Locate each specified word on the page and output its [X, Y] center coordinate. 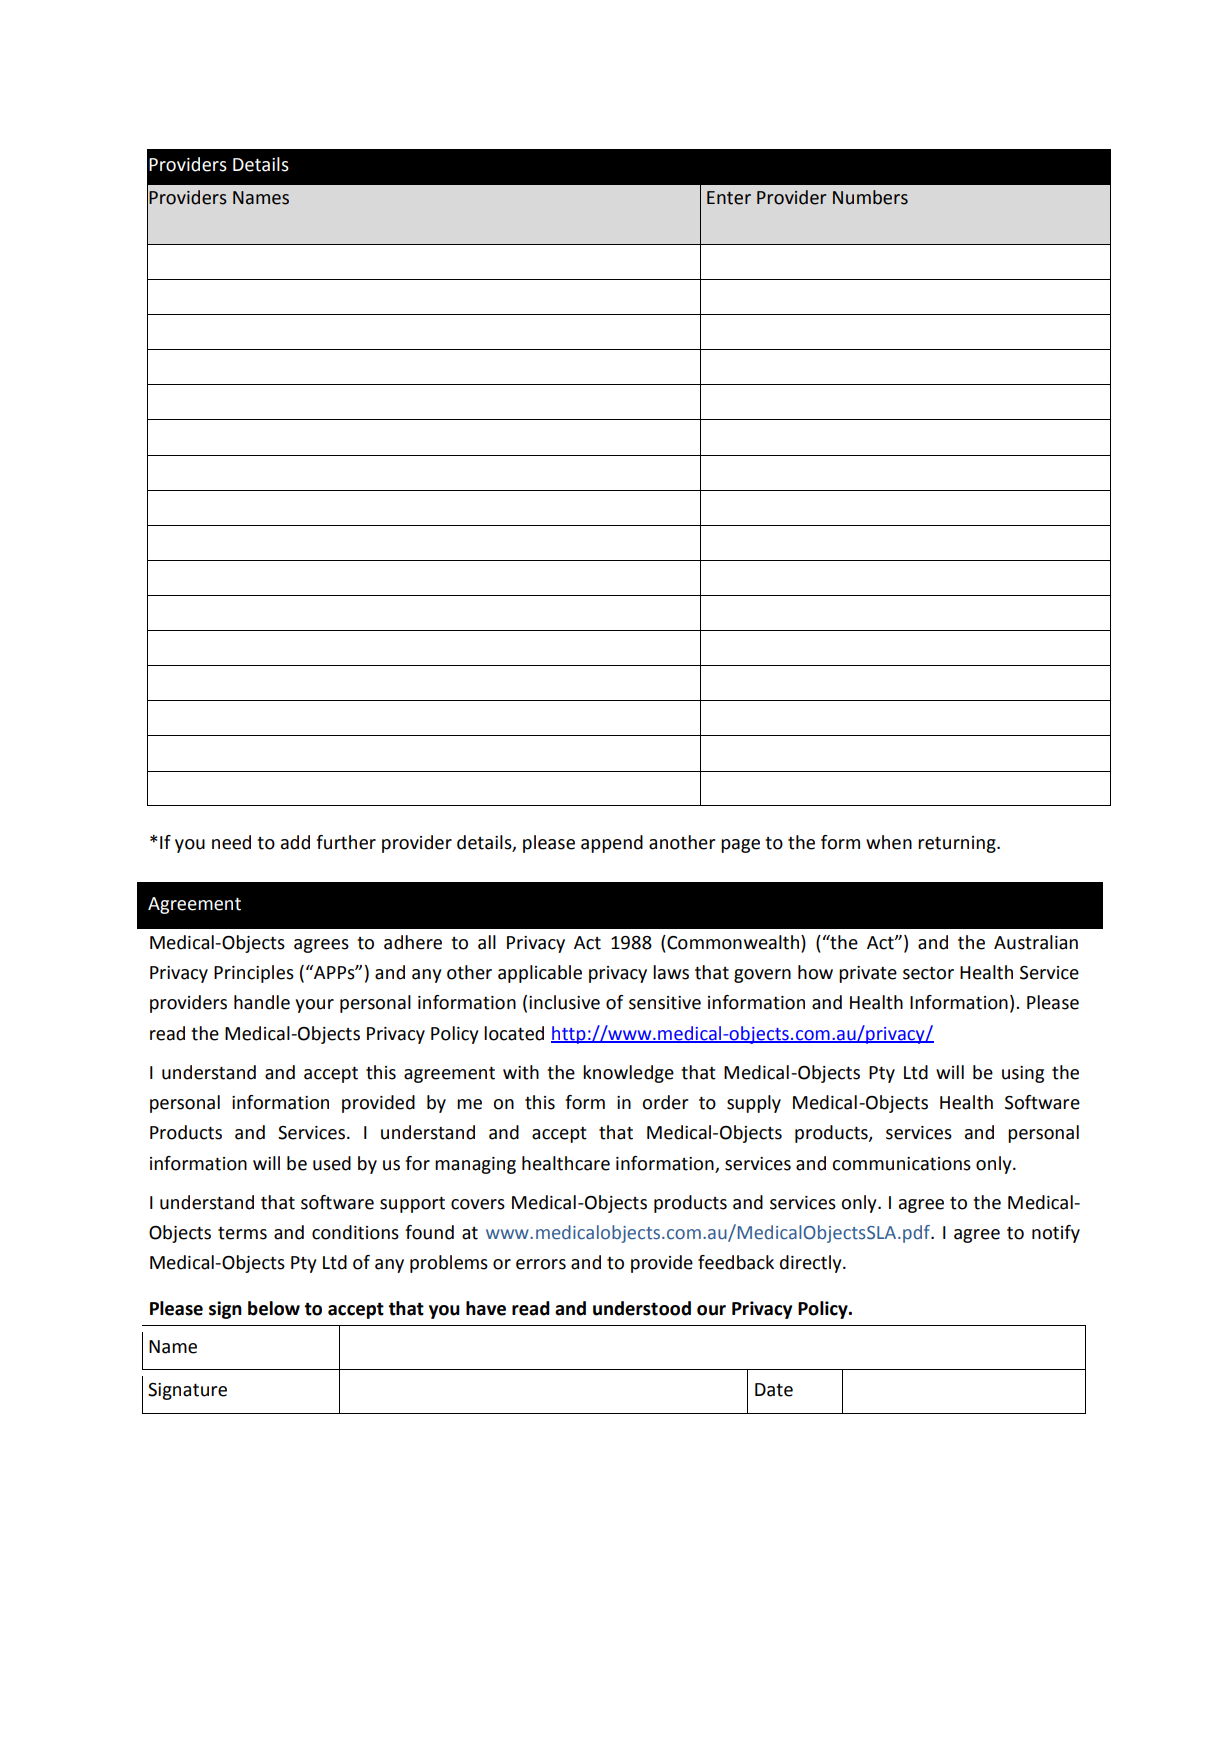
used [332, 1163]
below [274, 1308]
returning [958, 844]
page [740, 846]
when [889, 842]
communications [901, 1164]
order [665, 1102]
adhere [413, 942]
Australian [1036, 942]
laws [671, 972]
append [612, 844]
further [346, 842]
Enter [729, 198]
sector [928, 973]
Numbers [870, 197]
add [295, 842]
